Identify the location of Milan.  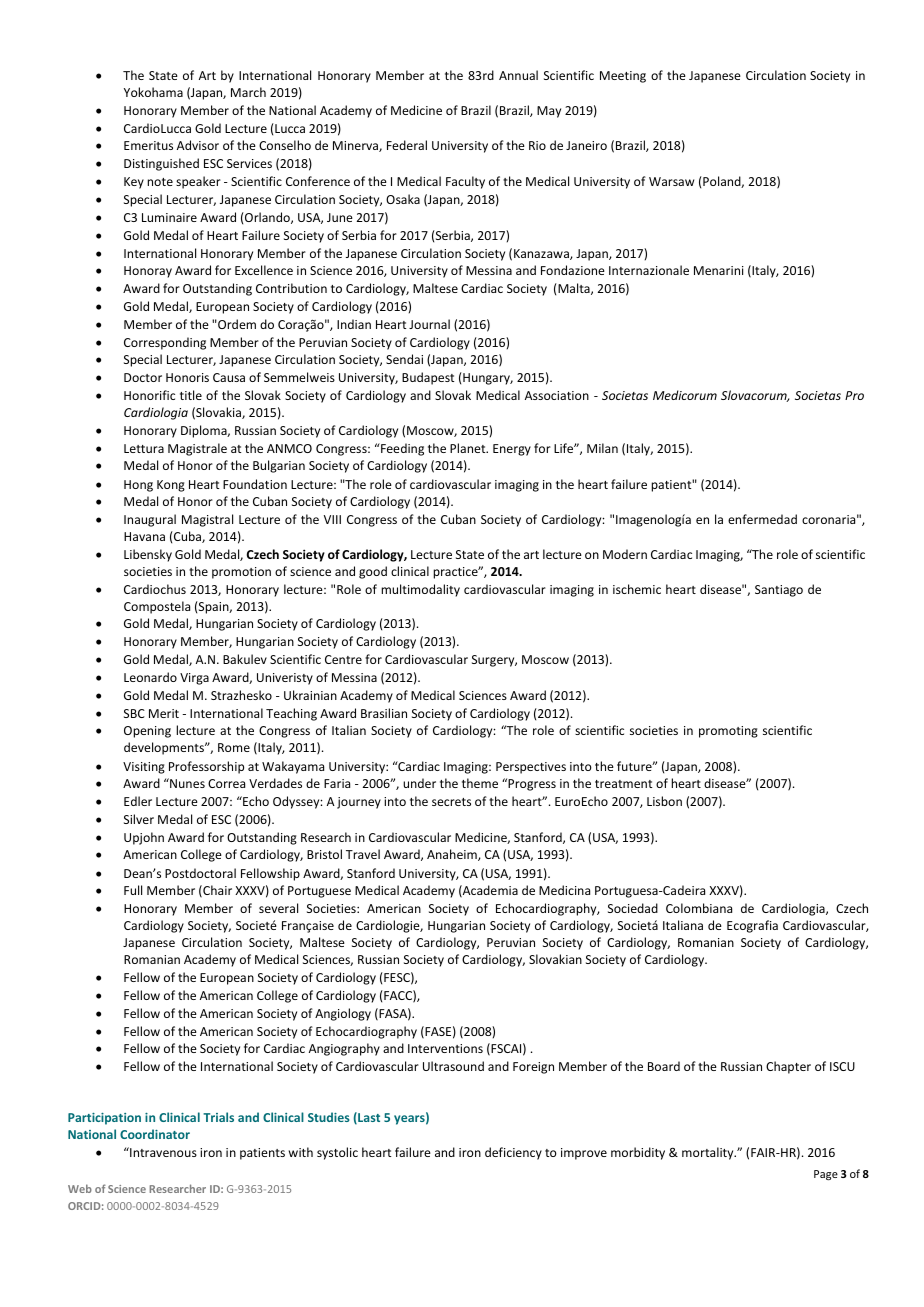
(602, 448).
